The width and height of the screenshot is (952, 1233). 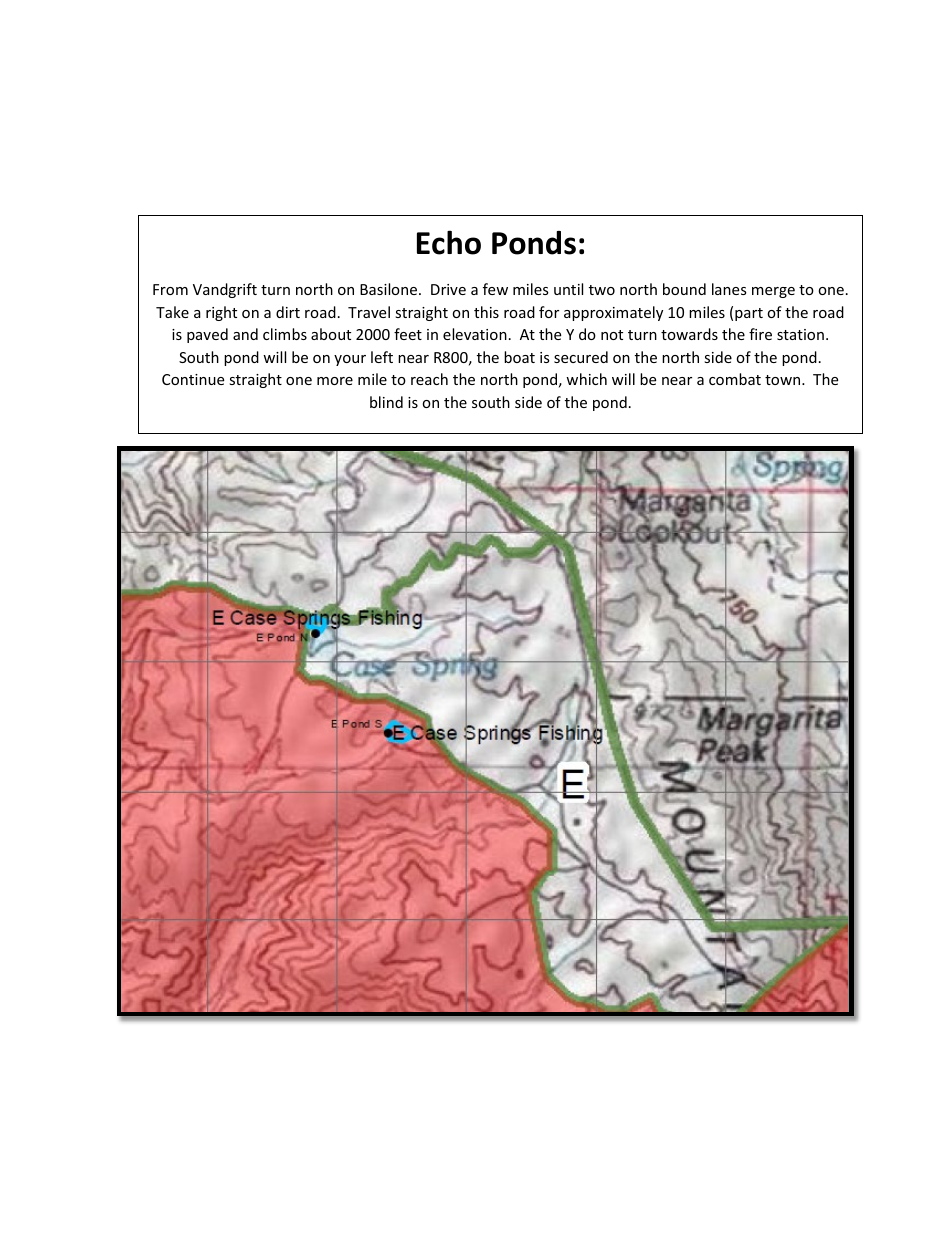 I want to click on few, so click(x=495, y=289).
